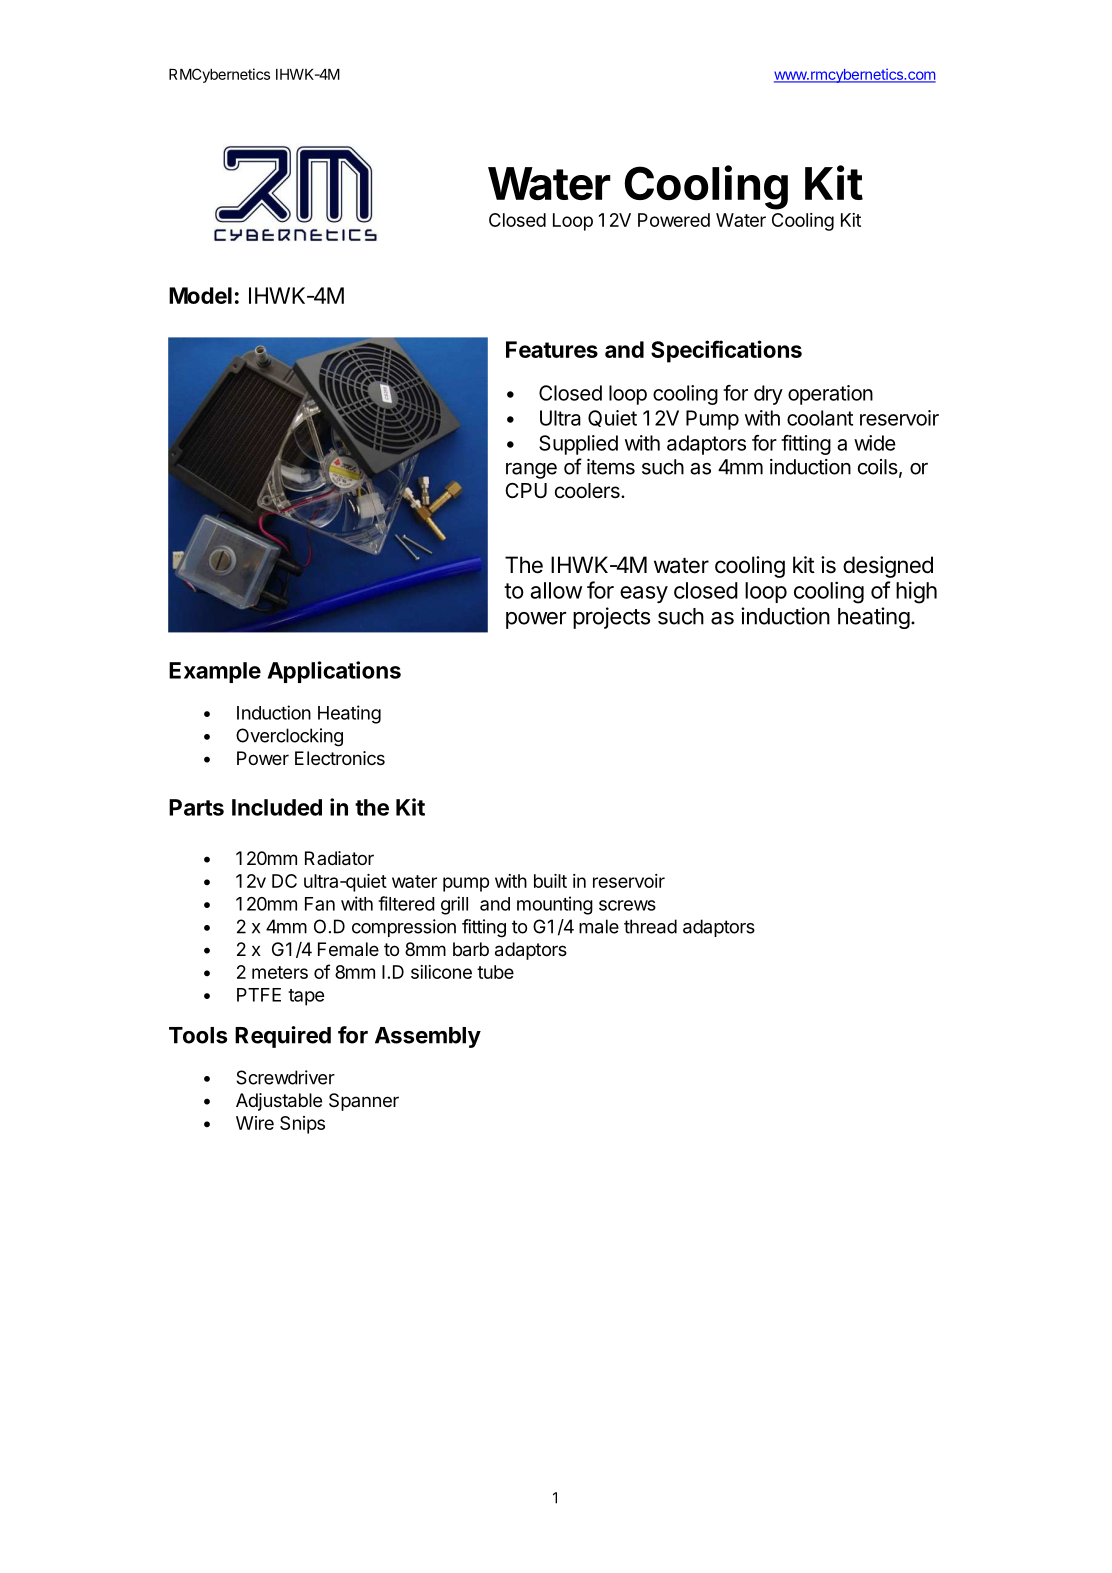 The image size is (1112, 1573). What do you see at coordinates (526, 490) in the screenshot?
I see `CPU` at bounding box center [526, 490].
